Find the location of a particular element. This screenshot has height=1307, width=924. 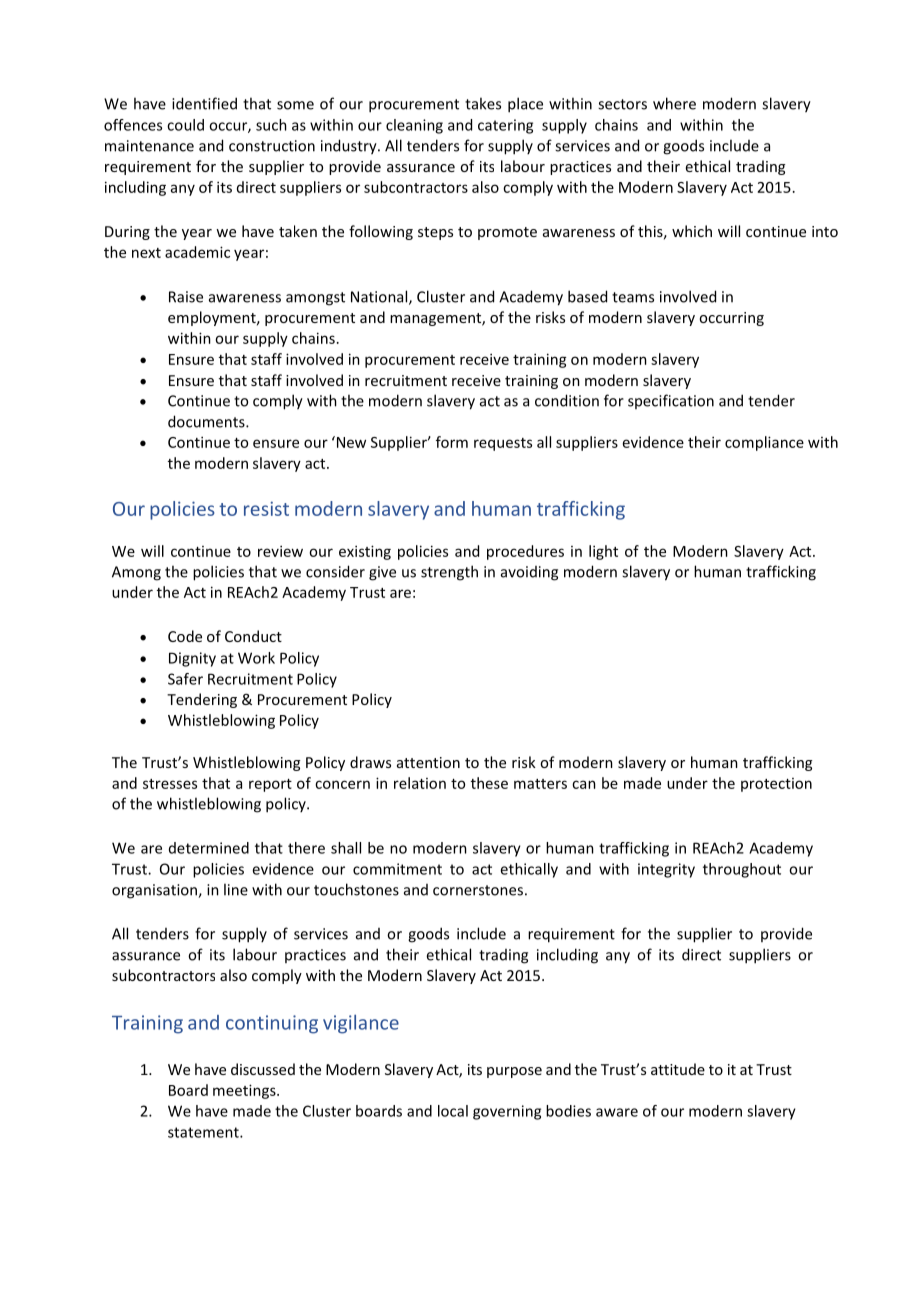

form is located at coordinates (452, 442).
